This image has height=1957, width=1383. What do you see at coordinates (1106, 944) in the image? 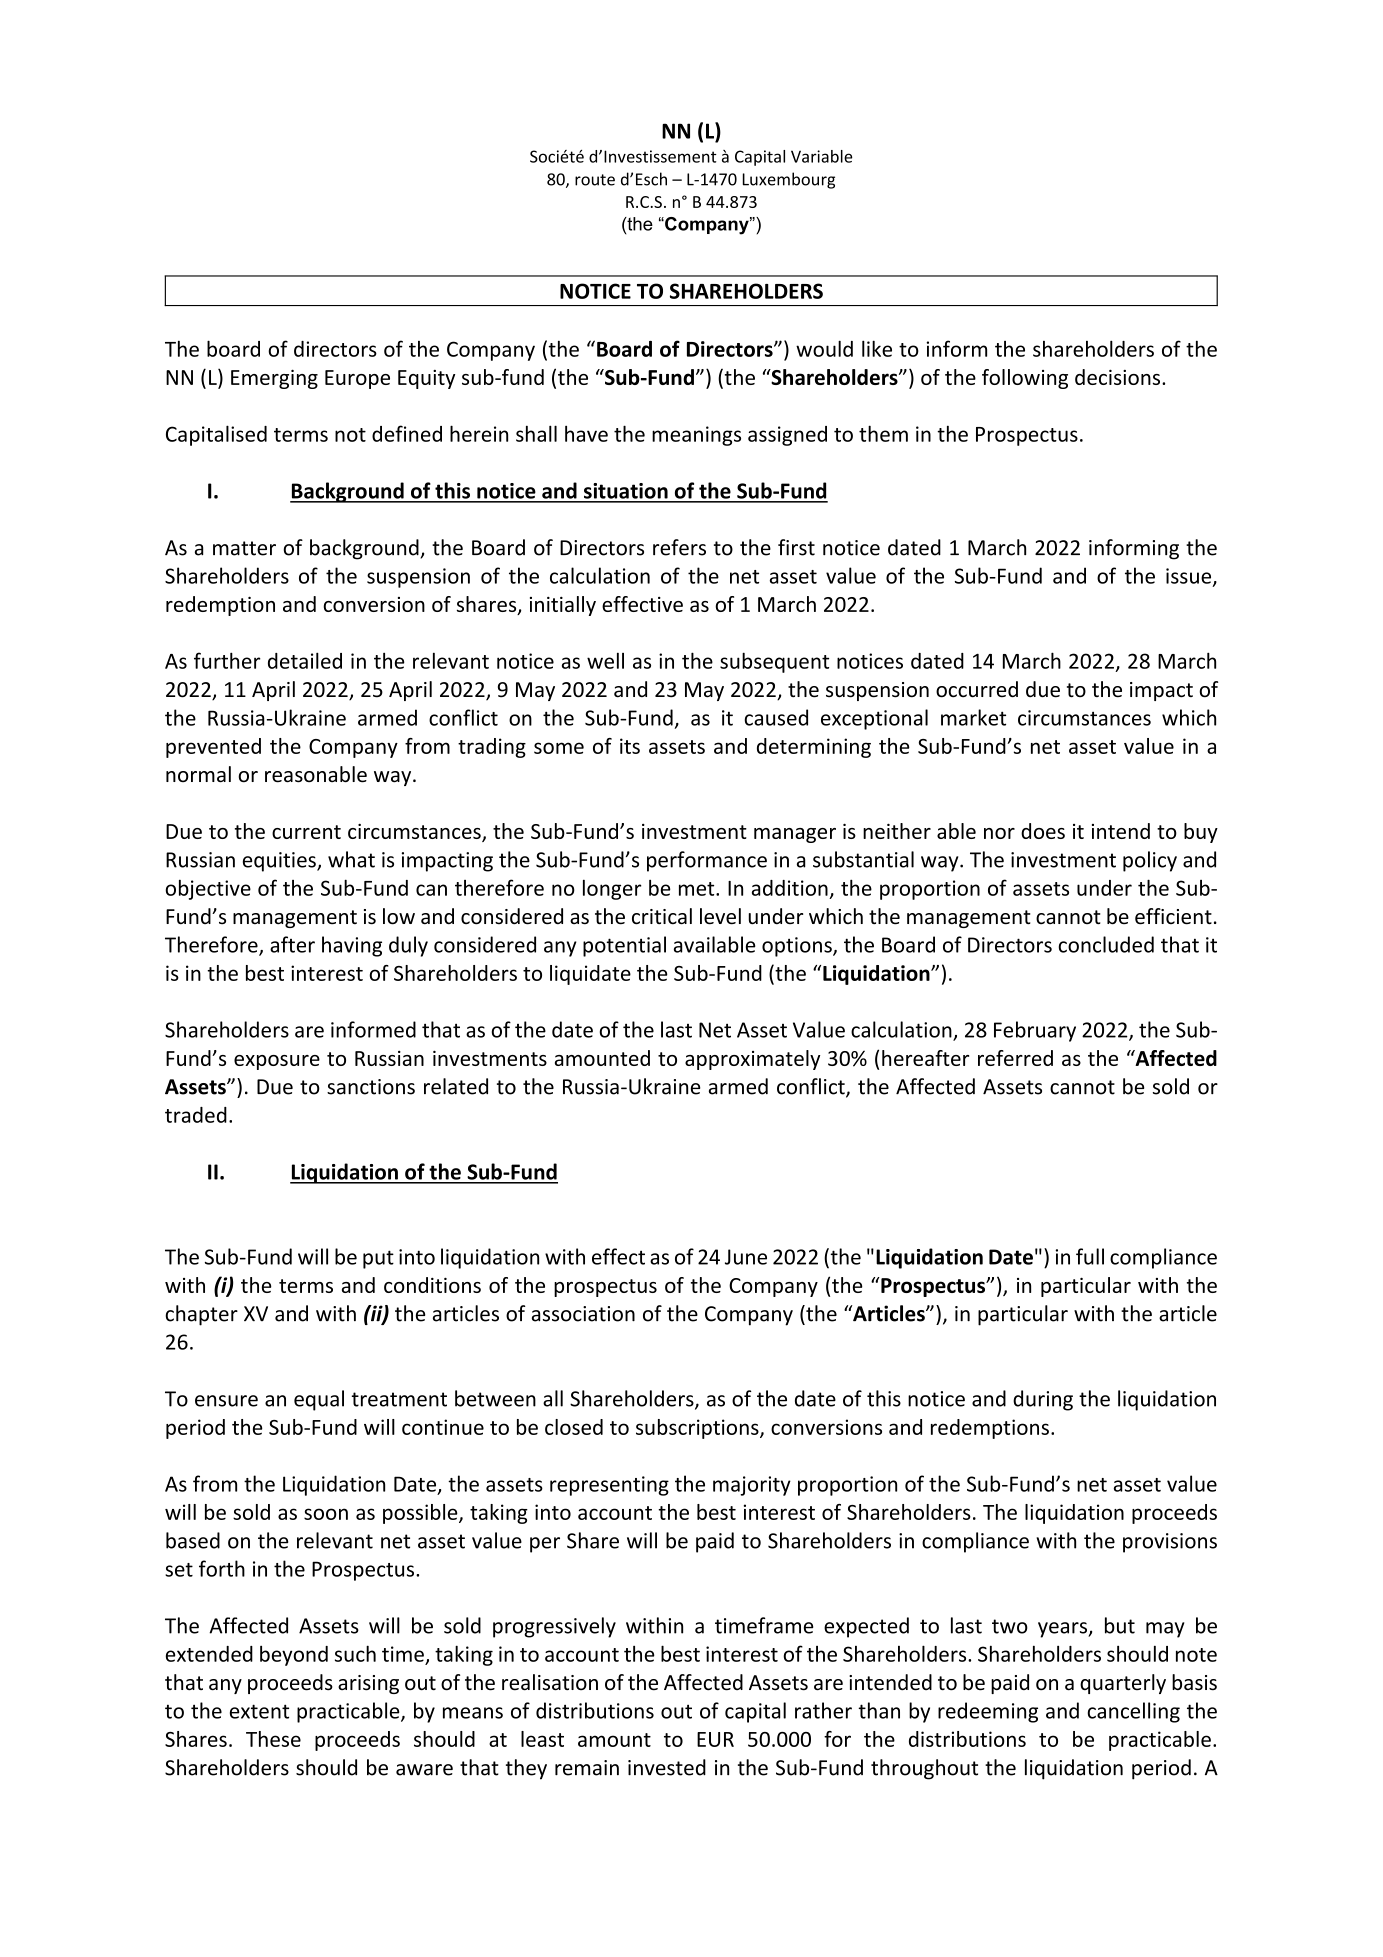
I see `concluded` at bounding box center [1106, 944].
